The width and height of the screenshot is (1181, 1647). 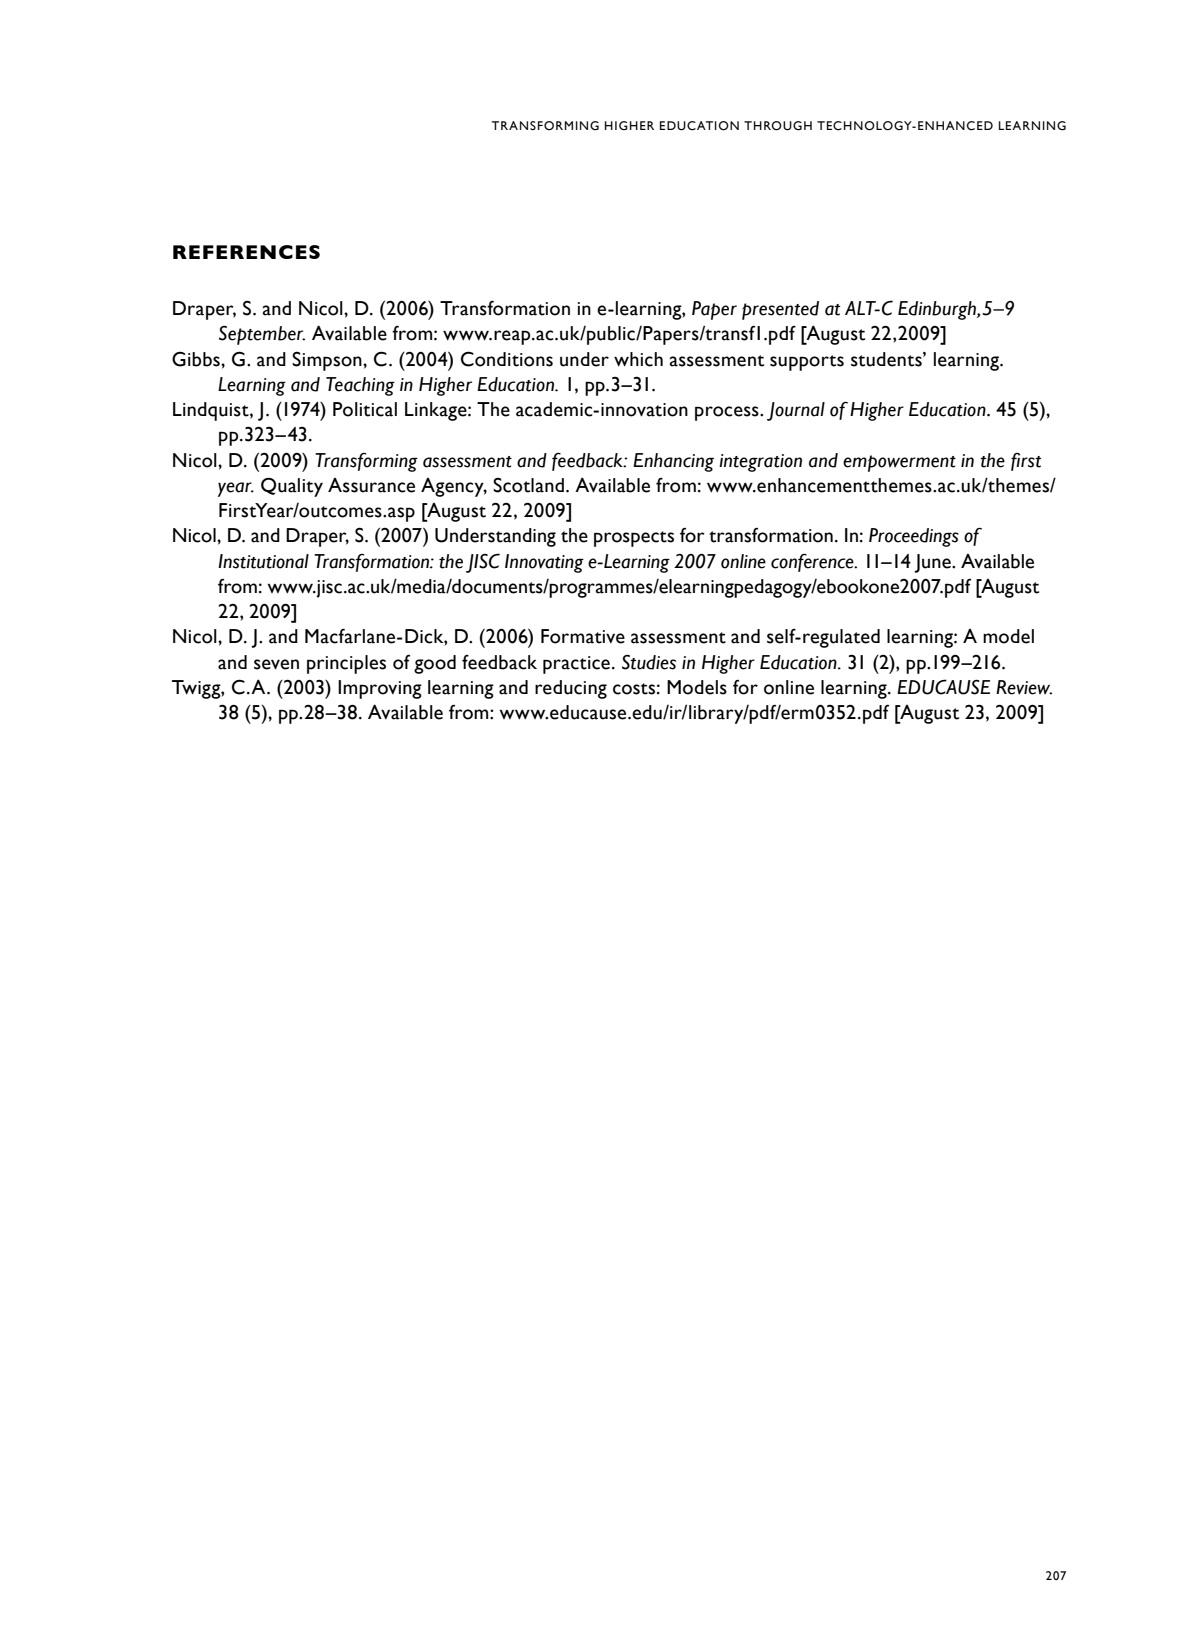 I want to click on through, so click(x=778, y=126).
